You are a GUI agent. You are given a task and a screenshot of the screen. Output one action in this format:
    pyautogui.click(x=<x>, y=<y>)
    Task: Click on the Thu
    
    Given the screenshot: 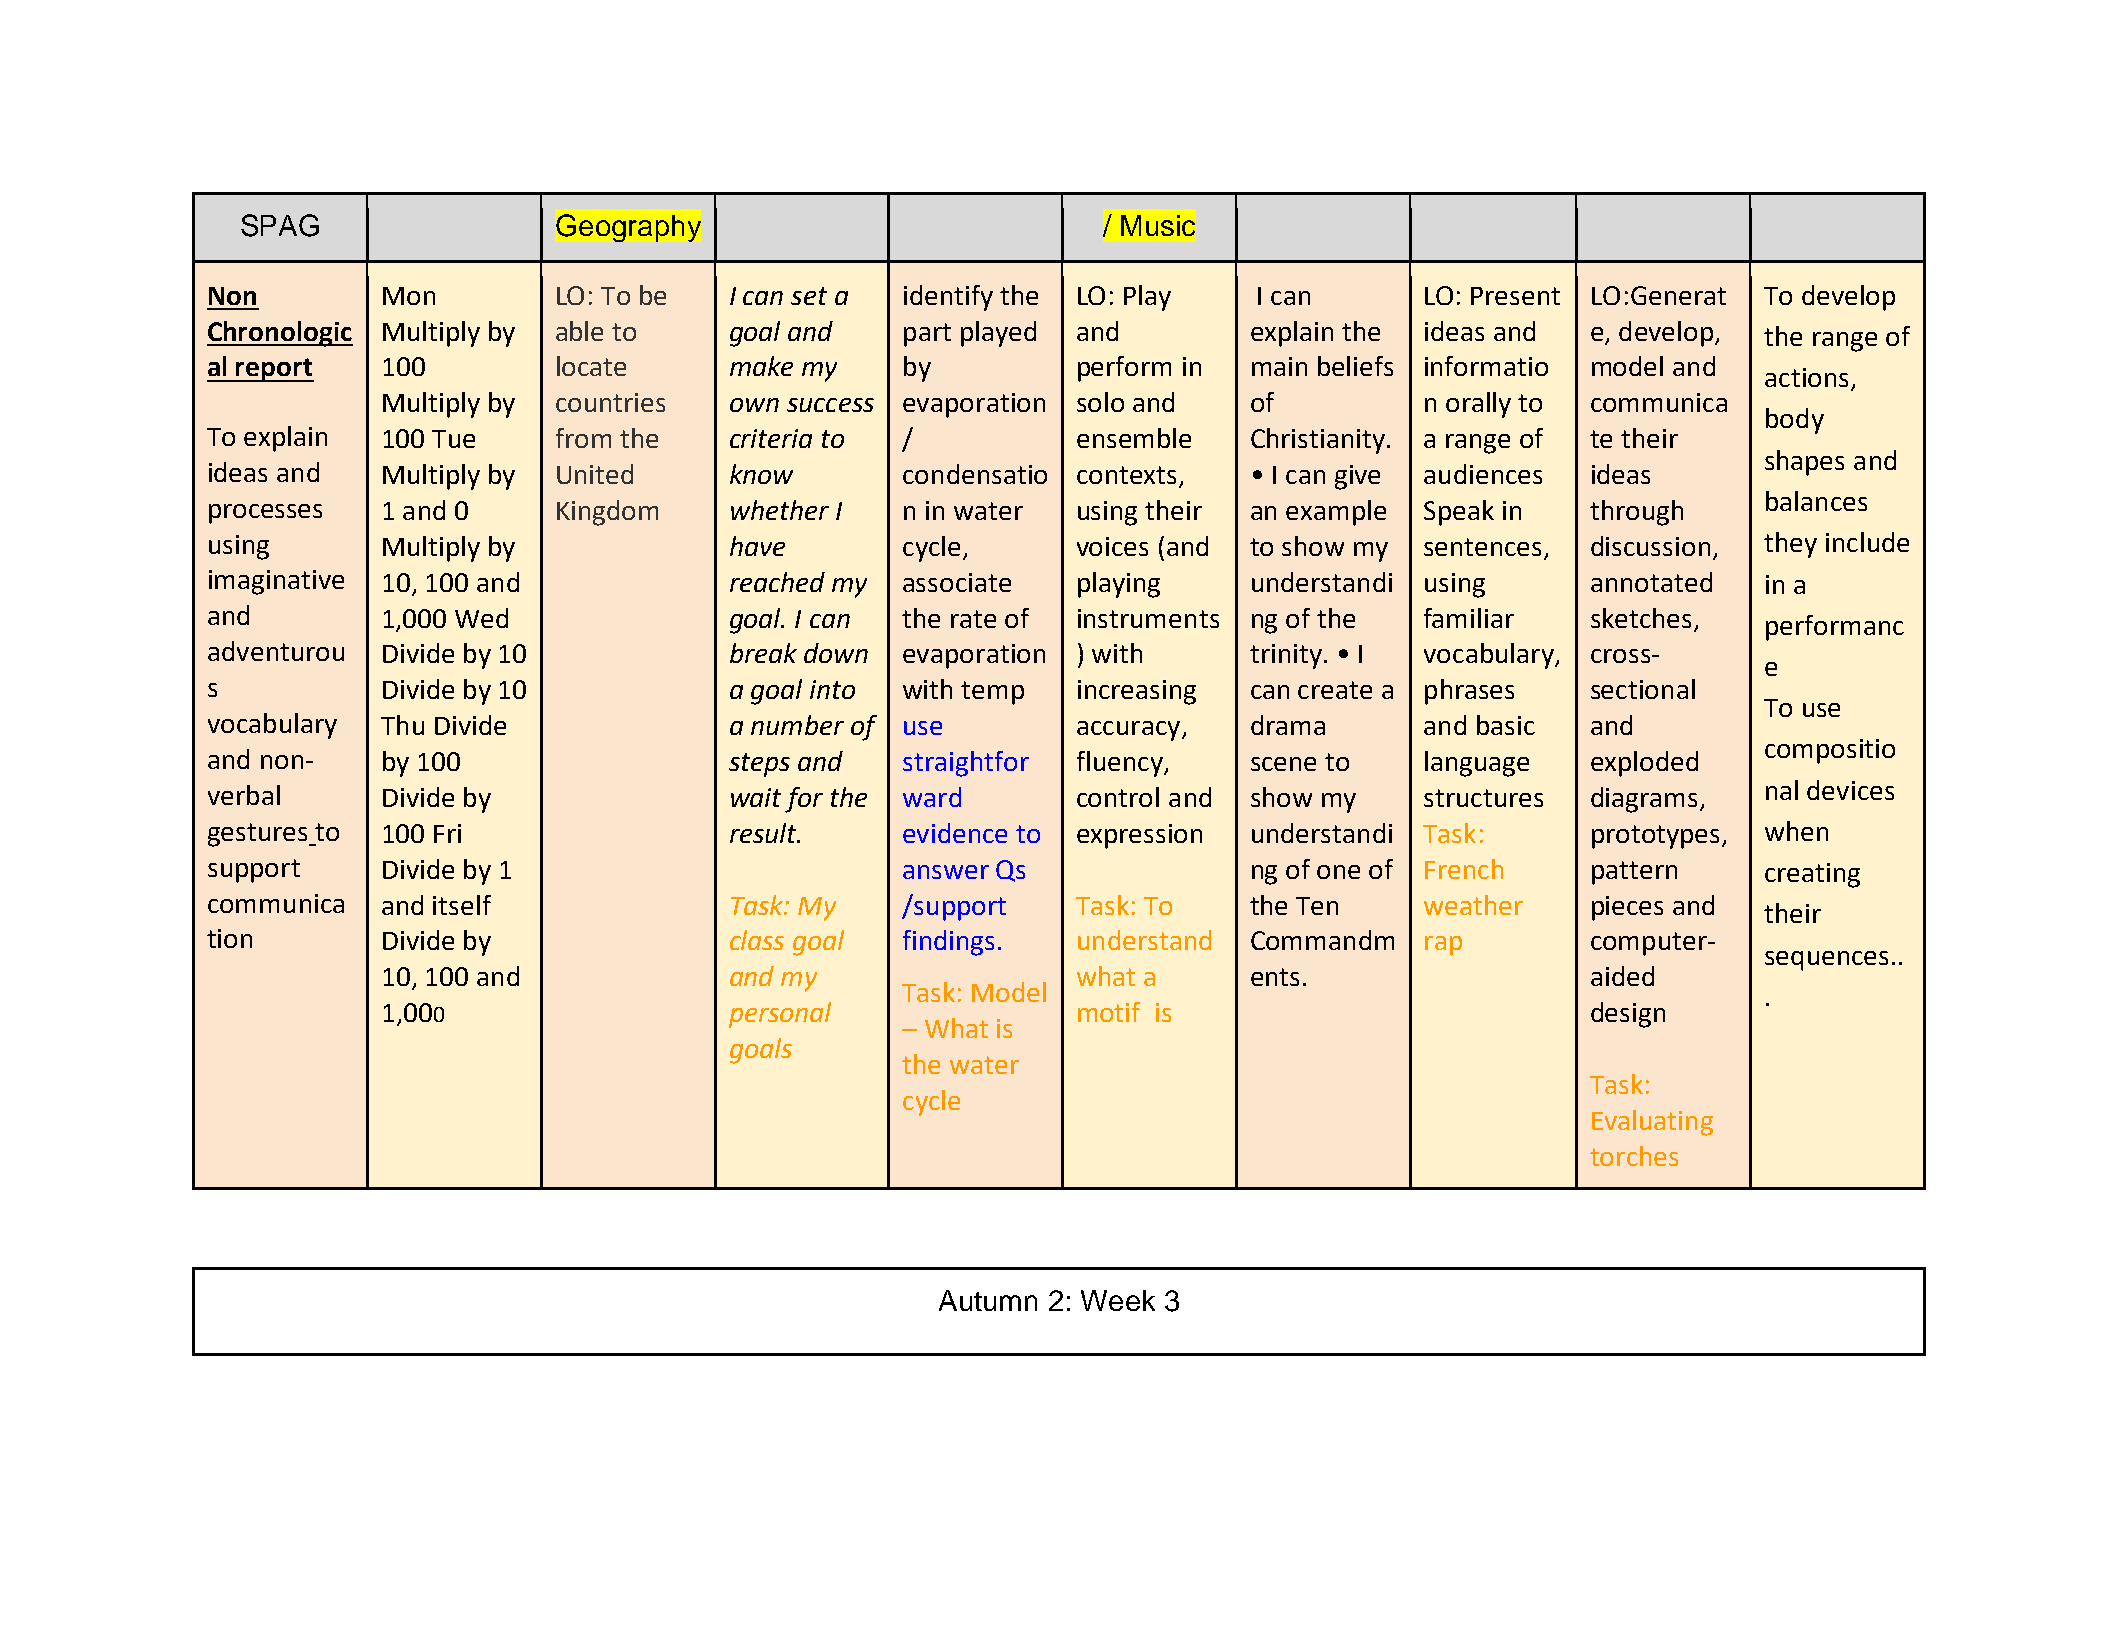 What is the action you would take?
    pyautogui.click(x=402, y=725)
